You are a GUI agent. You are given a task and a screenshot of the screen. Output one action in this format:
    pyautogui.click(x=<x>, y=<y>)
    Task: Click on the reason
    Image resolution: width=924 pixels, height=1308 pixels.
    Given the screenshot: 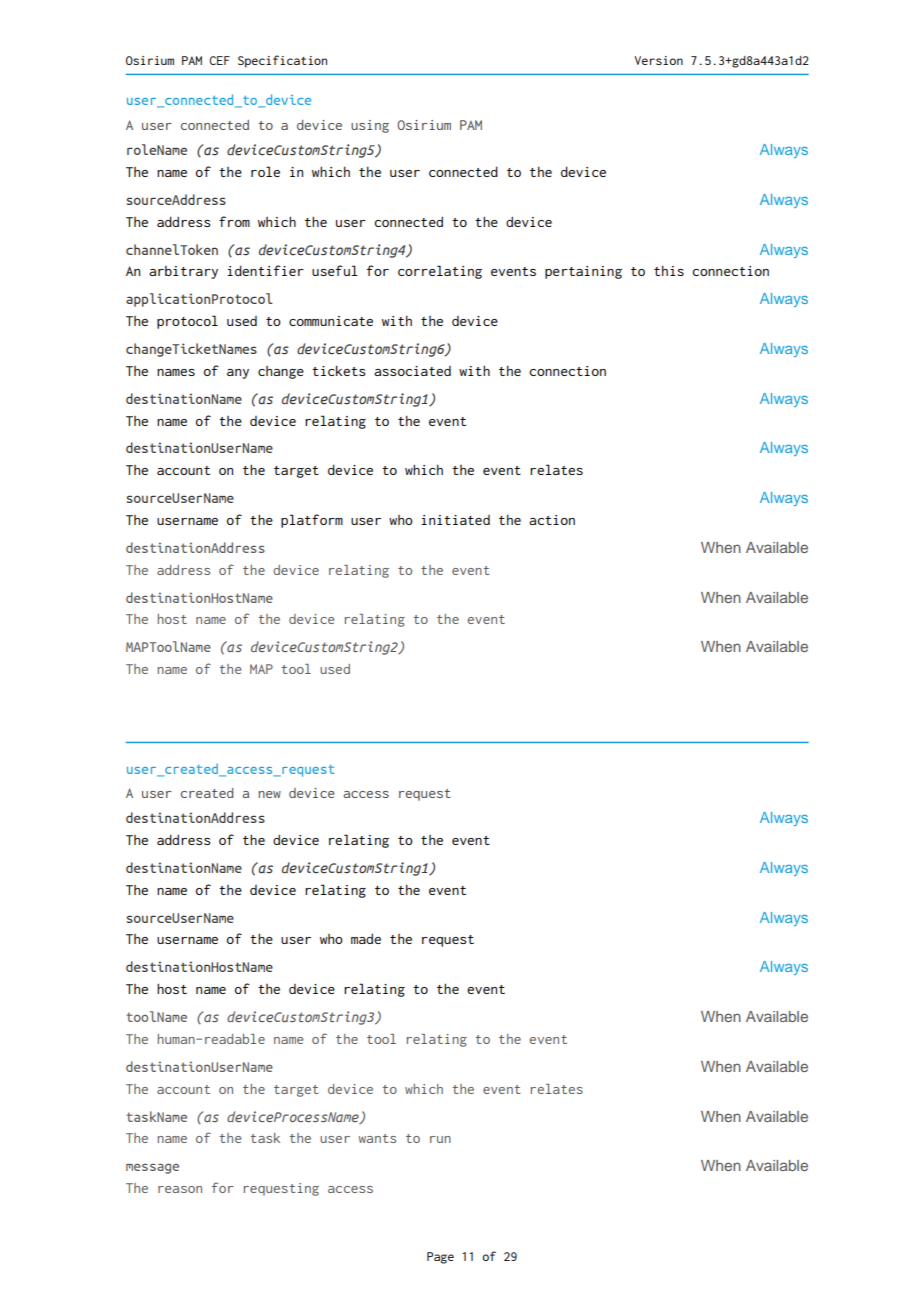 What is the action you would take?
    pyautogui.click(x=180, y=1189)
